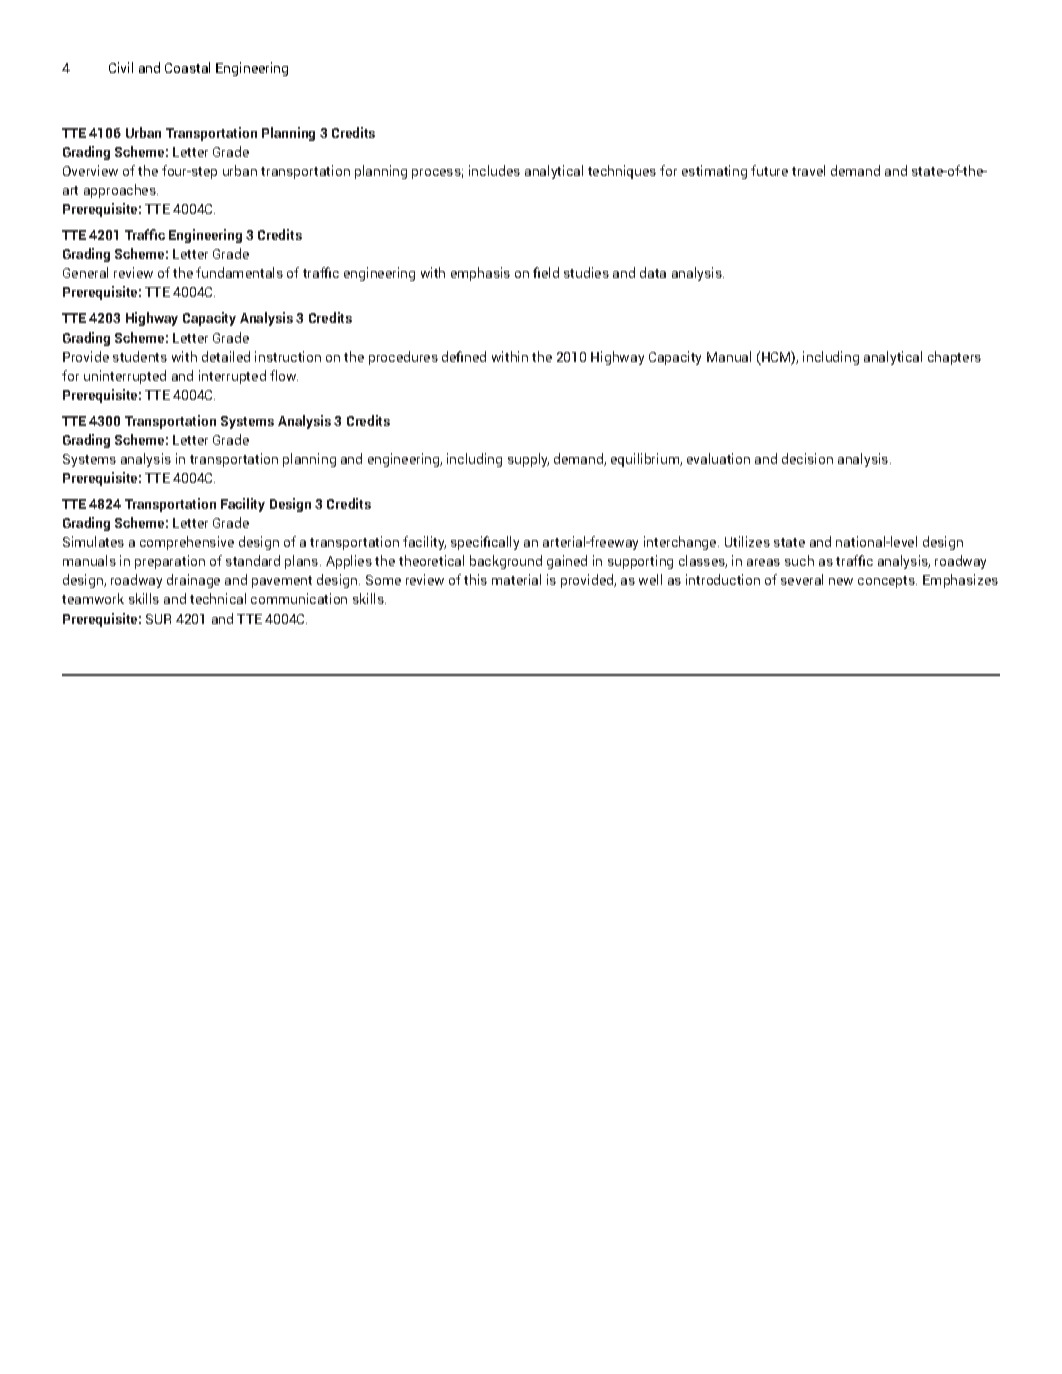  Describe the element at coordinates (516, 579) in the screenshot. I see `material` at that location.
